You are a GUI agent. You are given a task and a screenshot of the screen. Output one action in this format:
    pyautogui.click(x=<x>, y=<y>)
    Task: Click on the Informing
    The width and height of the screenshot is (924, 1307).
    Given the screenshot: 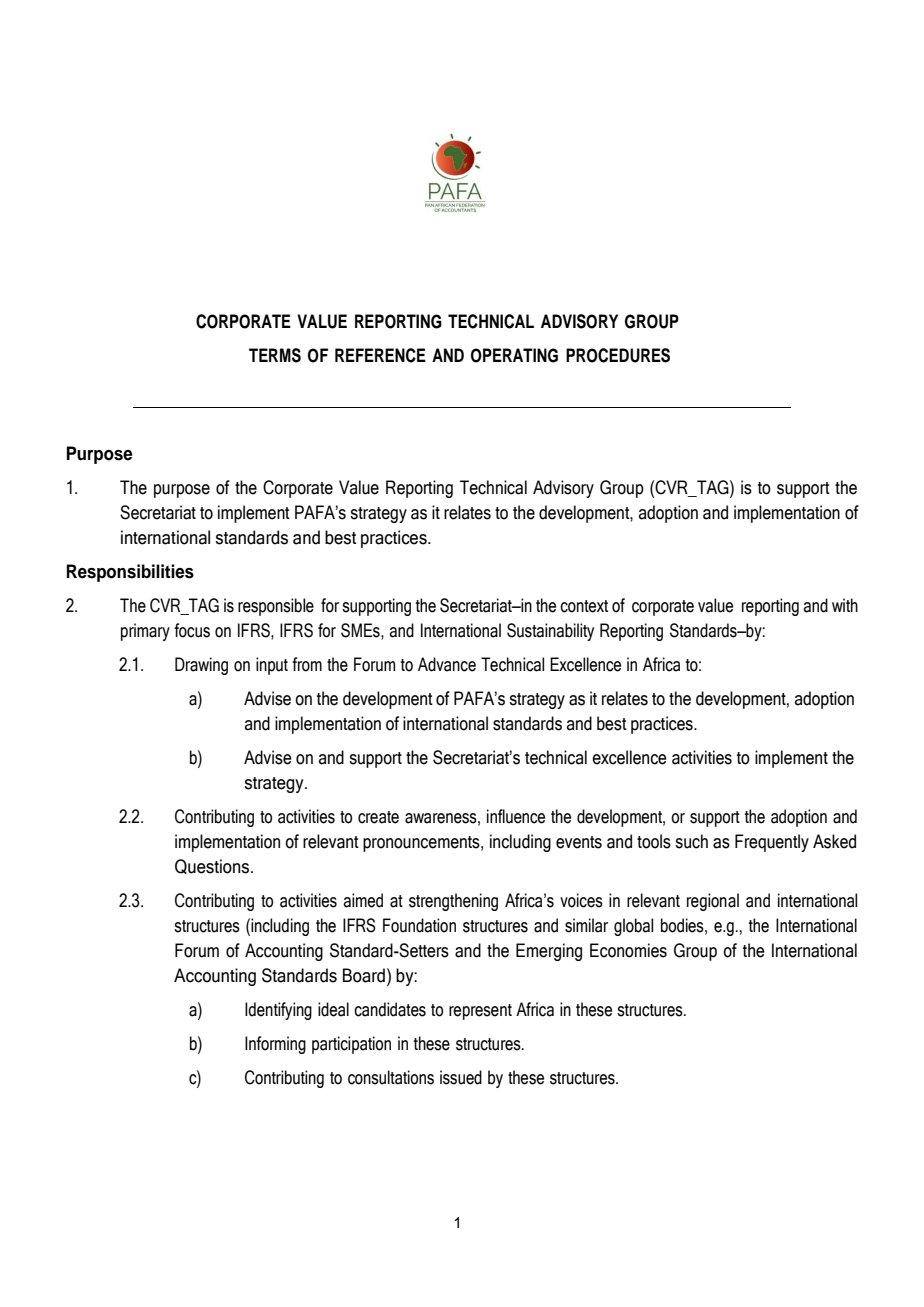 What is the action you would take?
    pyautogui.click(x=275, y=1045)
